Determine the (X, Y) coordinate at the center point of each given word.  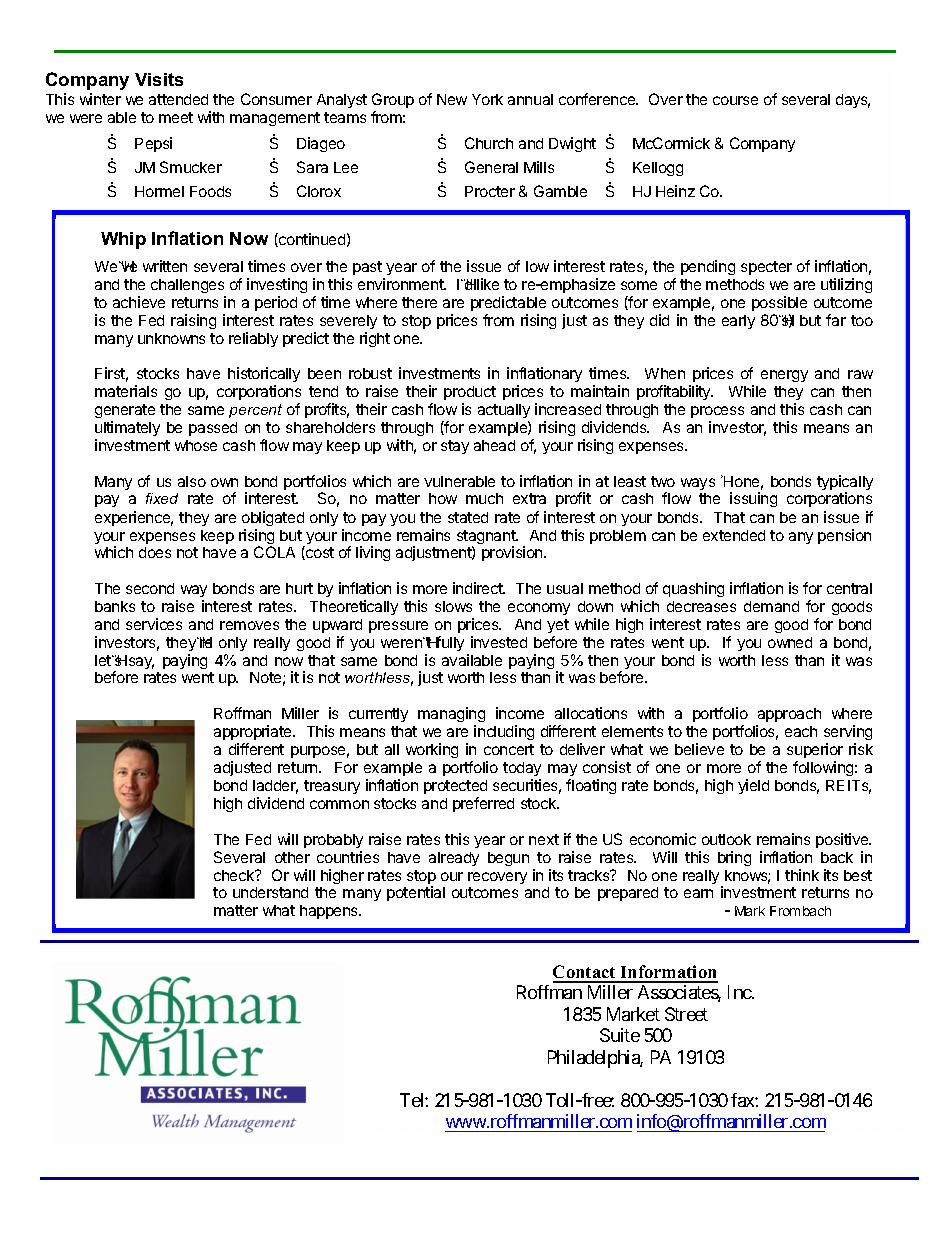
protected (455, 787)
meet (176, 117)
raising (193, 321)
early (738, 322)
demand (771, 606)
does (155, 552)
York (487, 99)
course (735, 100)
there (419, 302)
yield (753, 786)
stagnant (487, 538)
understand (270, 892)
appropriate (254, 734)
